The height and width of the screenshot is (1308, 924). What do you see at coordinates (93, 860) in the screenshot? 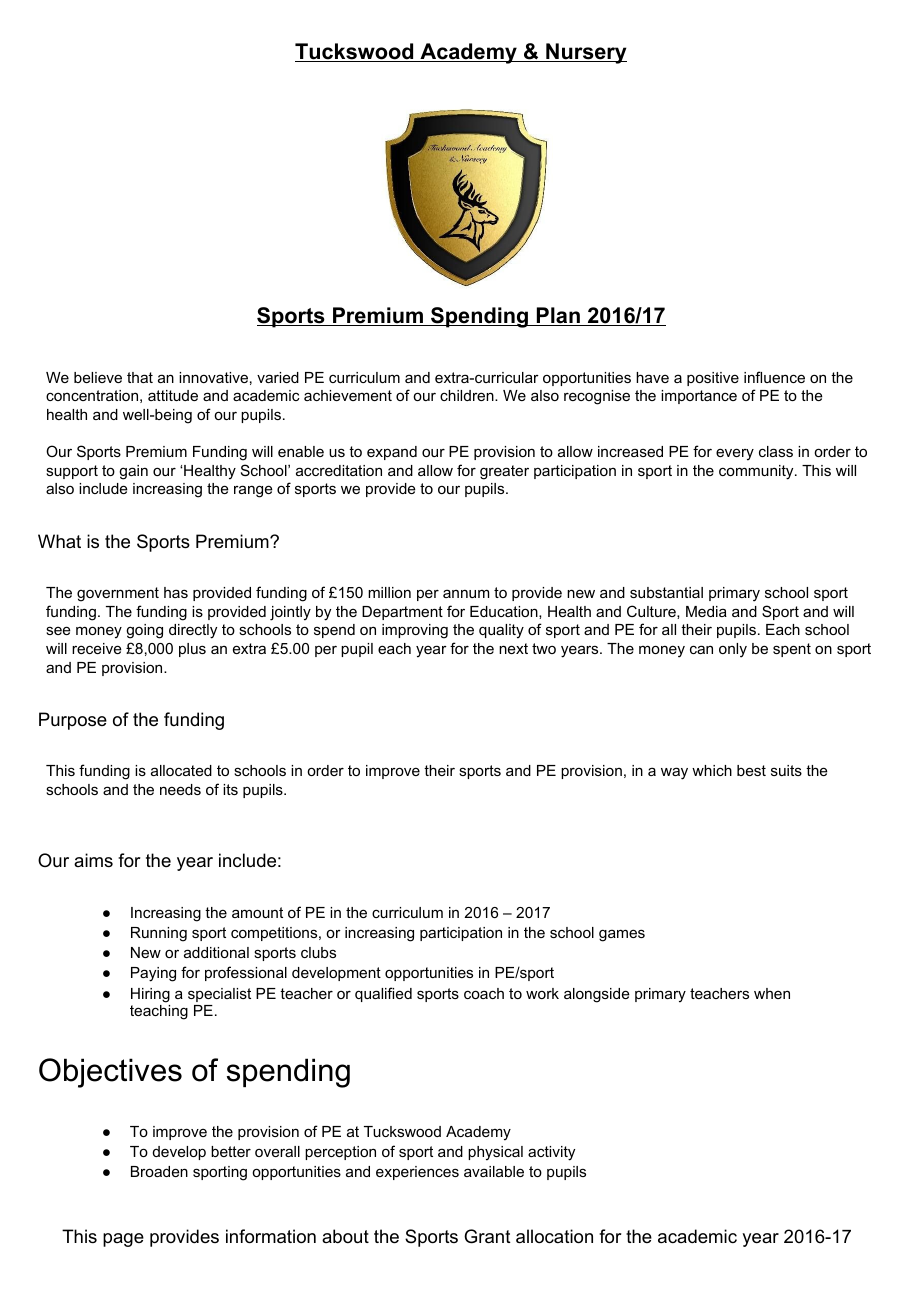
I see `aims` at bounding box center [93, 860].
